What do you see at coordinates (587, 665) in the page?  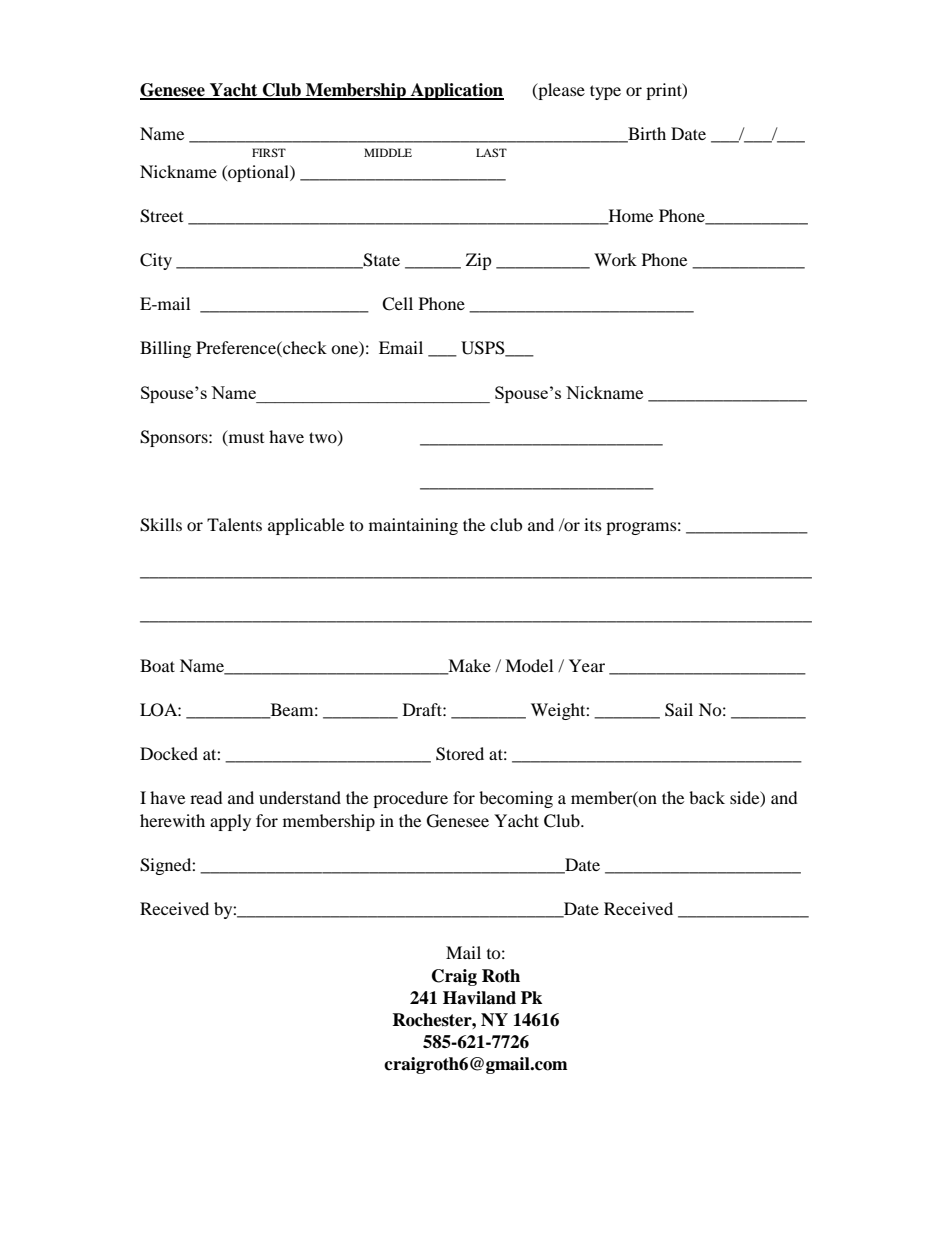 I see `Year` at bounding box center [587, 665].
